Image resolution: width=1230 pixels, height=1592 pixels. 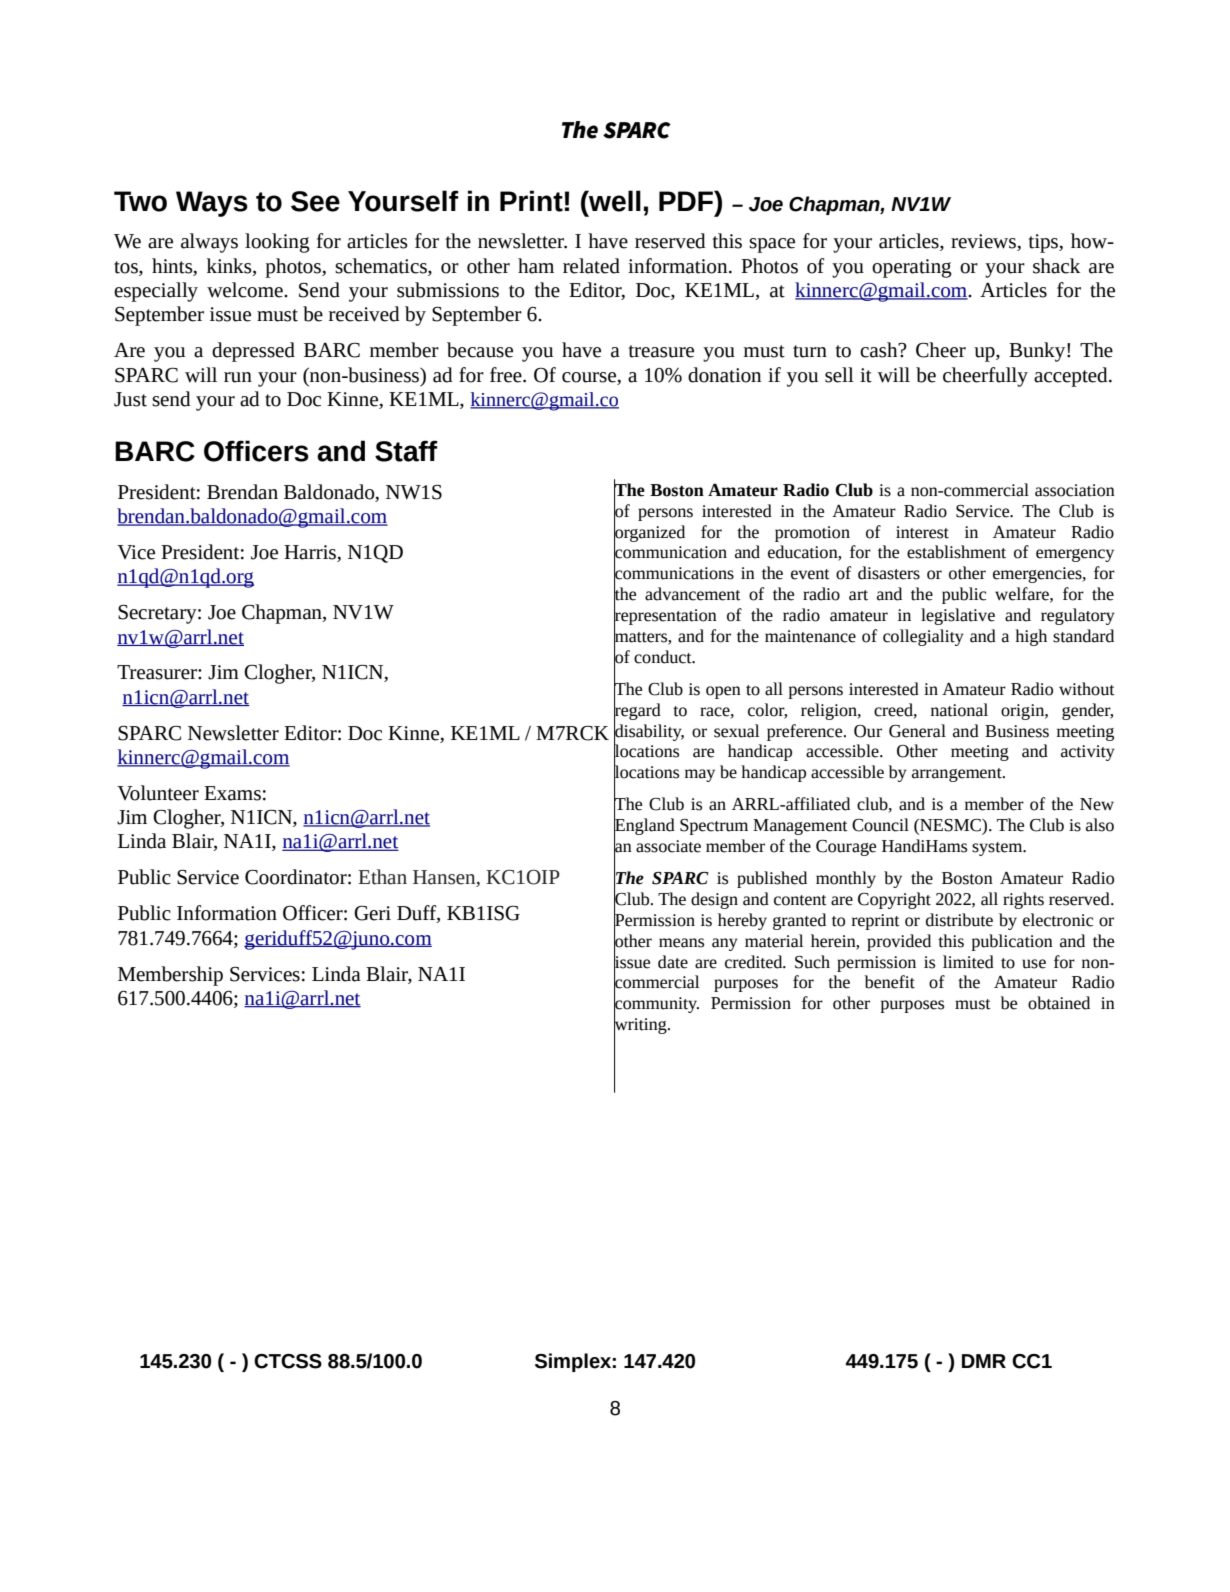 What do you see at coordinates (656, 1005) in the page?
I see `community` at bounding box center [656, 1005].
